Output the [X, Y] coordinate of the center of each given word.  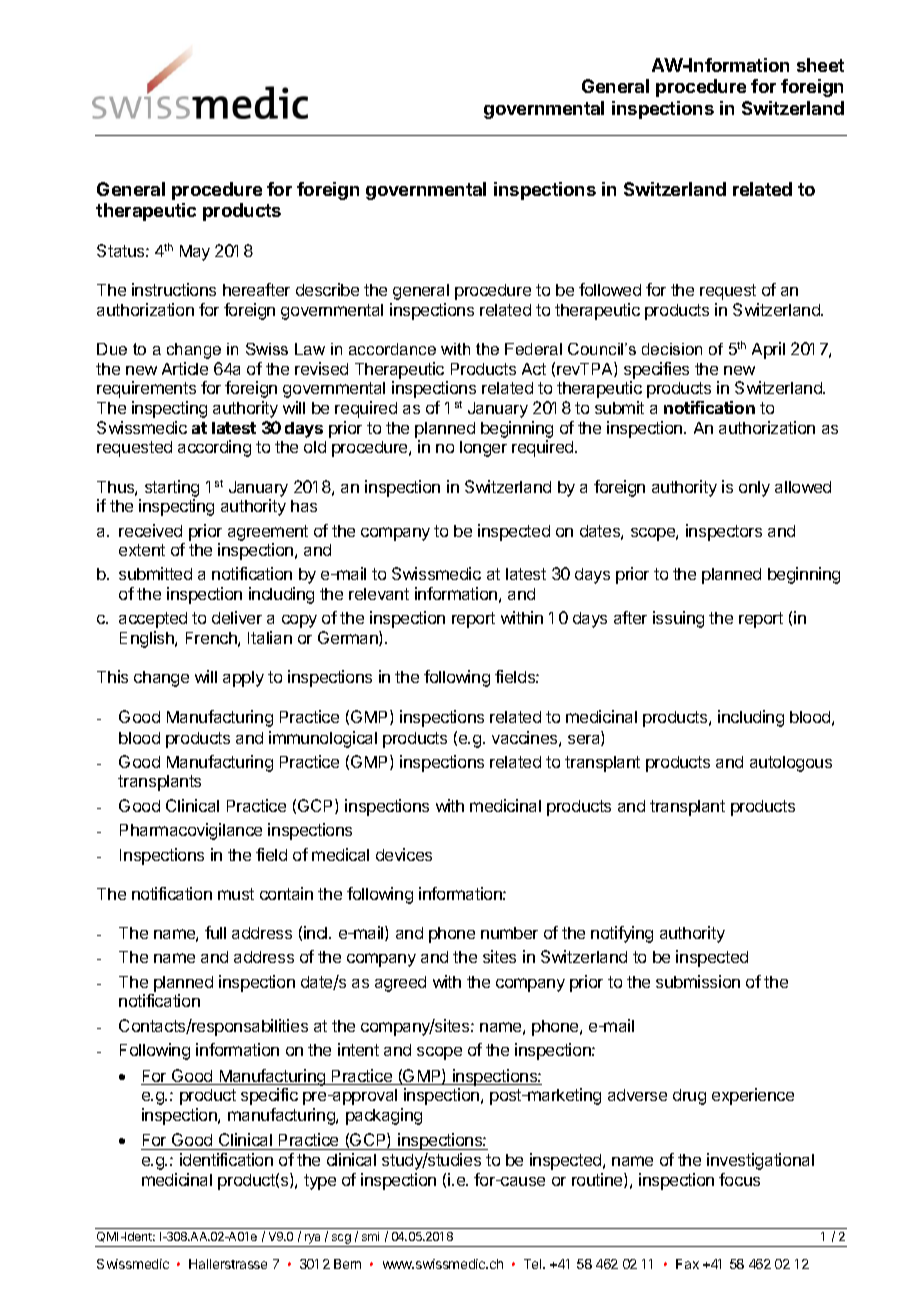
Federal [533, 349]
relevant [379, 594]
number [509, 933]
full [215, 932]
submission [698, 981]
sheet [820, 65]
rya [313, 1240]
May [195, 253]
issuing [678, 619]
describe [327, 289]
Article [185, 368]
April [768, 350]
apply [243, 679]
